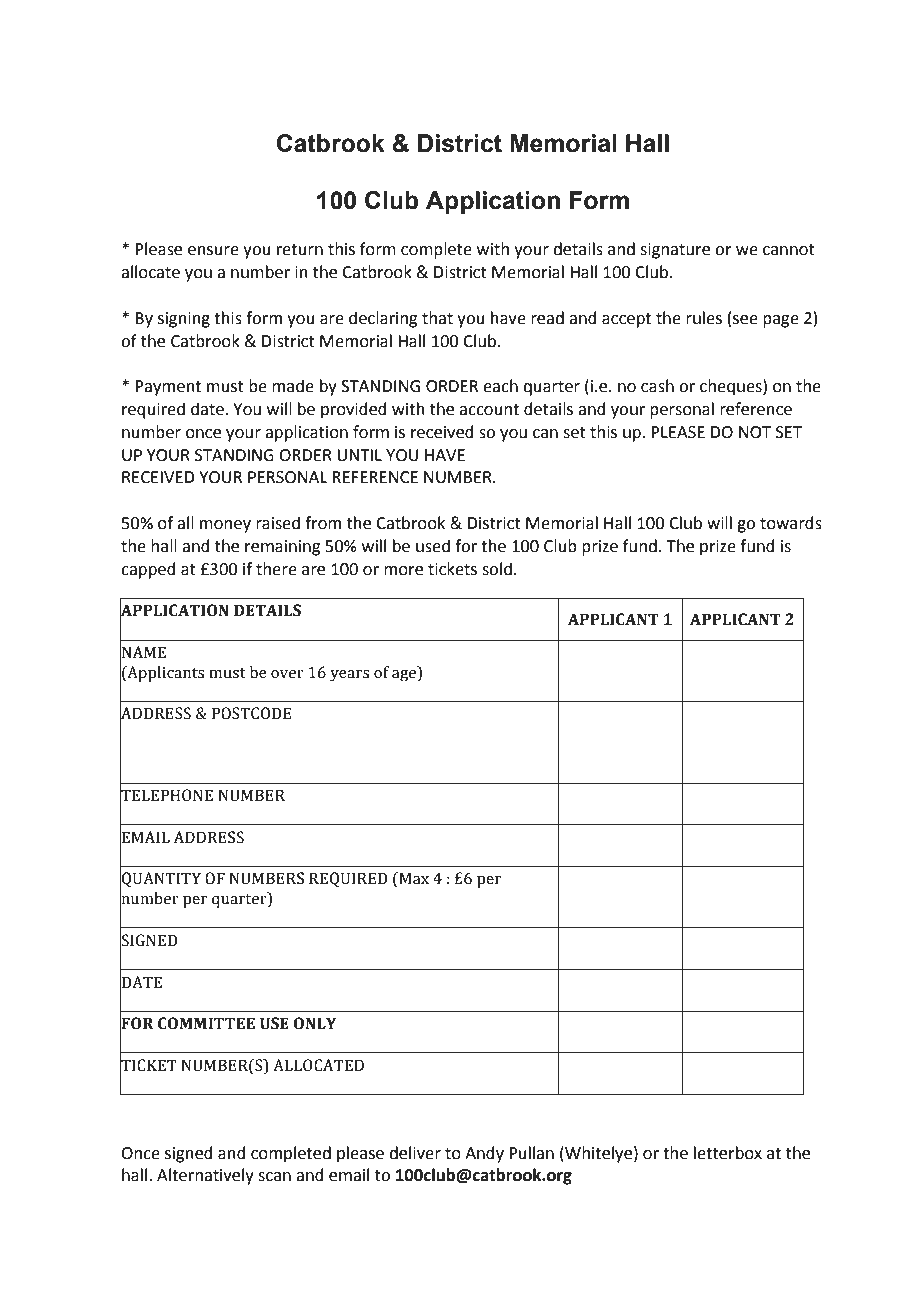 The width and height of the document is (924, 1308). I want to click on Max, so click(413, 879).
